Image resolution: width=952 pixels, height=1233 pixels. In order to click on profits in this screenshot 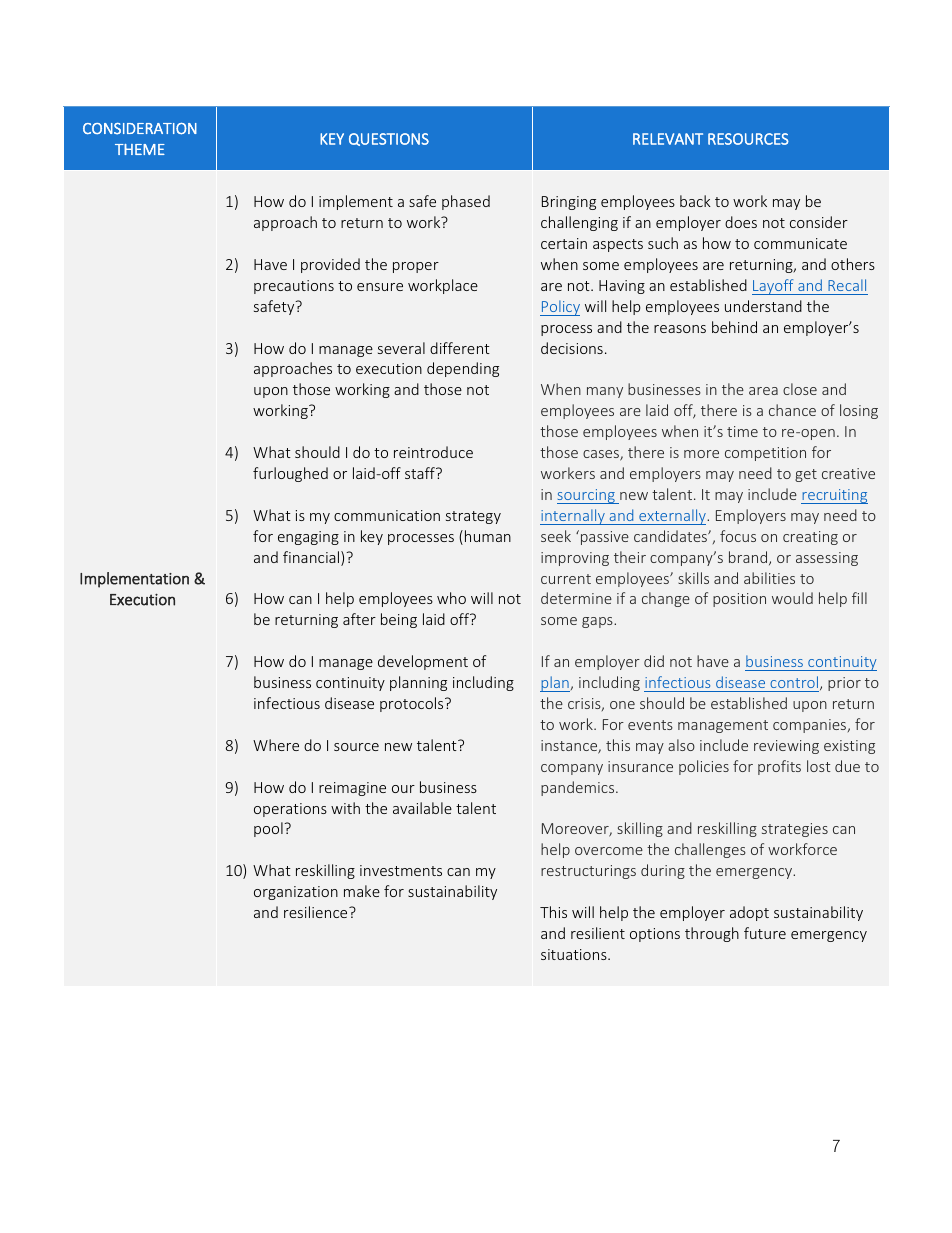, I will do `click(779, 767)`.
